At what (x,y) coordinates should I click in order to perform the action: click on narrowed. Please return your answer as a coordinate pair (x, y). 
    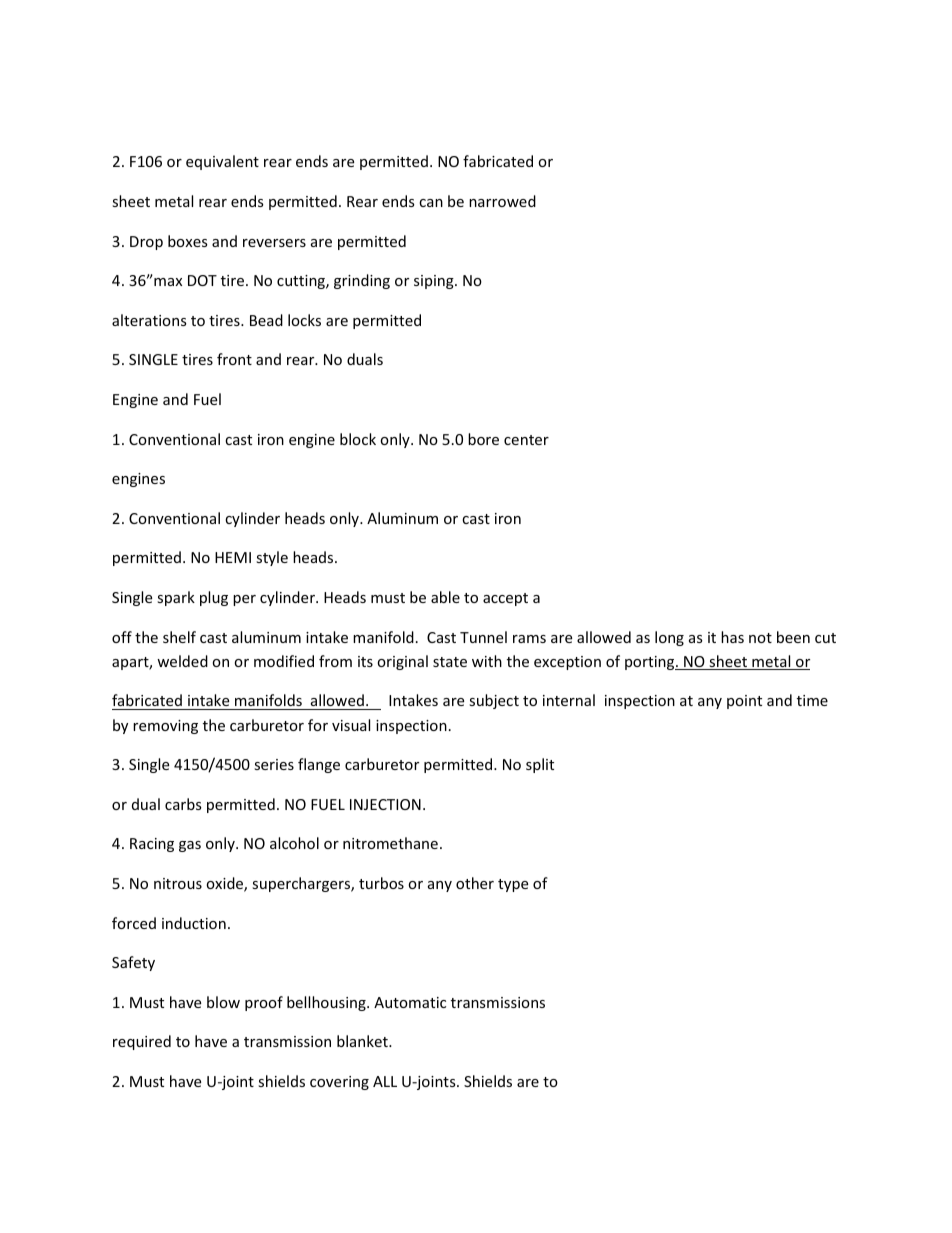
    Looking at the image, I should click on (502, 201).
